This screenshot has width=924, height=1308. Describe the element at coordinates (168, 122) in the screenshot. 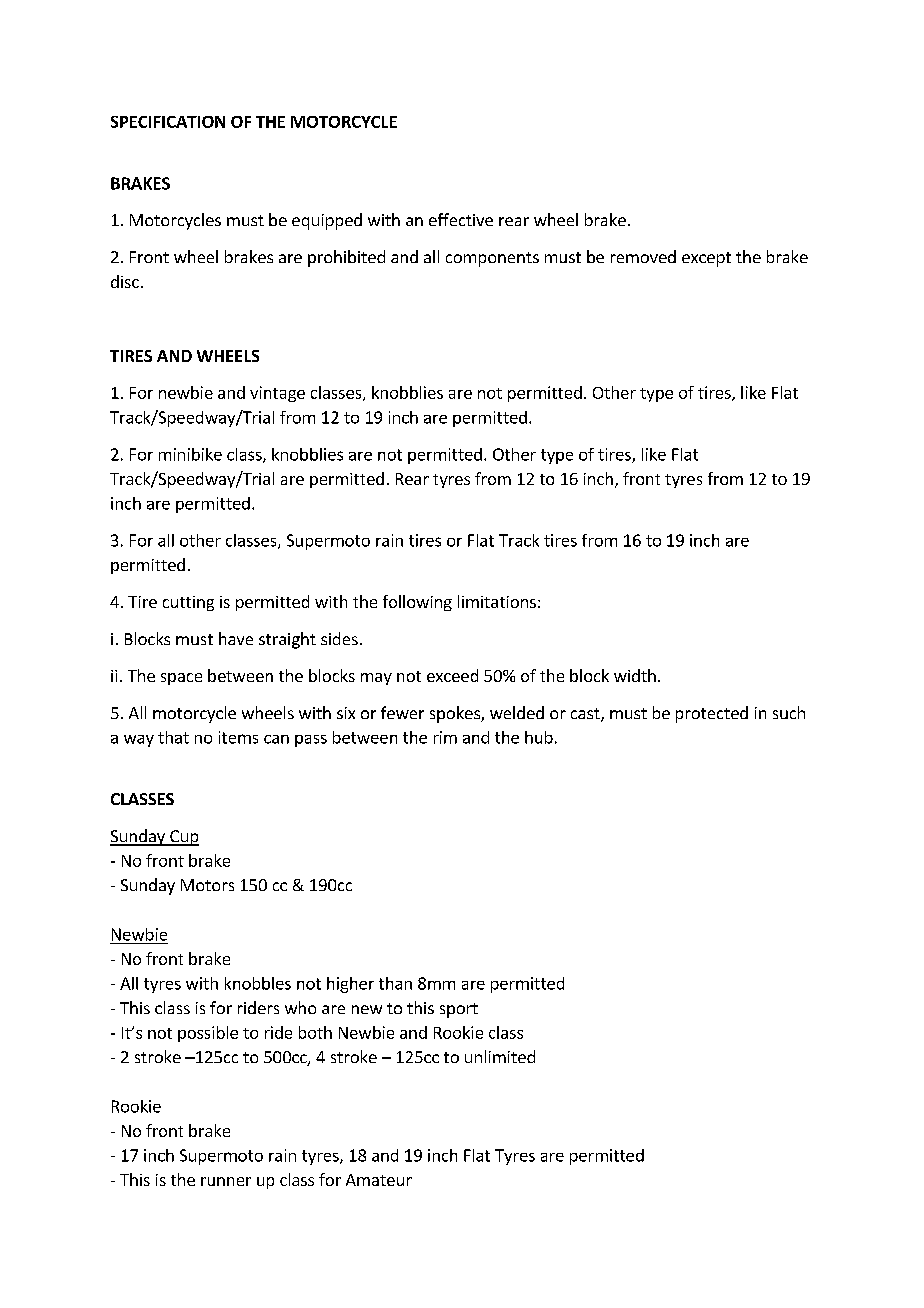

I see `SPECIFICATION` at that location.
